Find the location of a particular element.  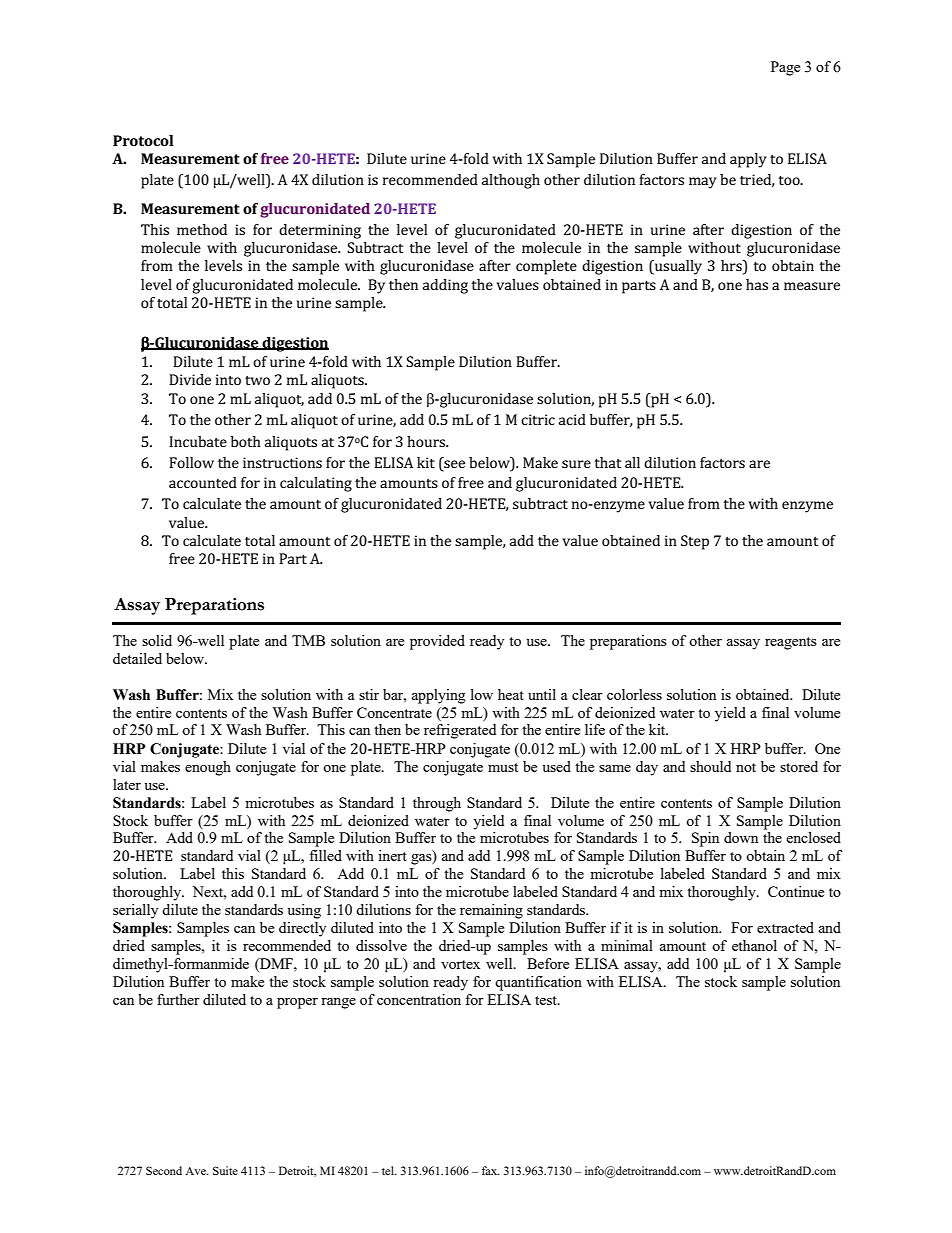

provided is located at coordinates (437, 642).
